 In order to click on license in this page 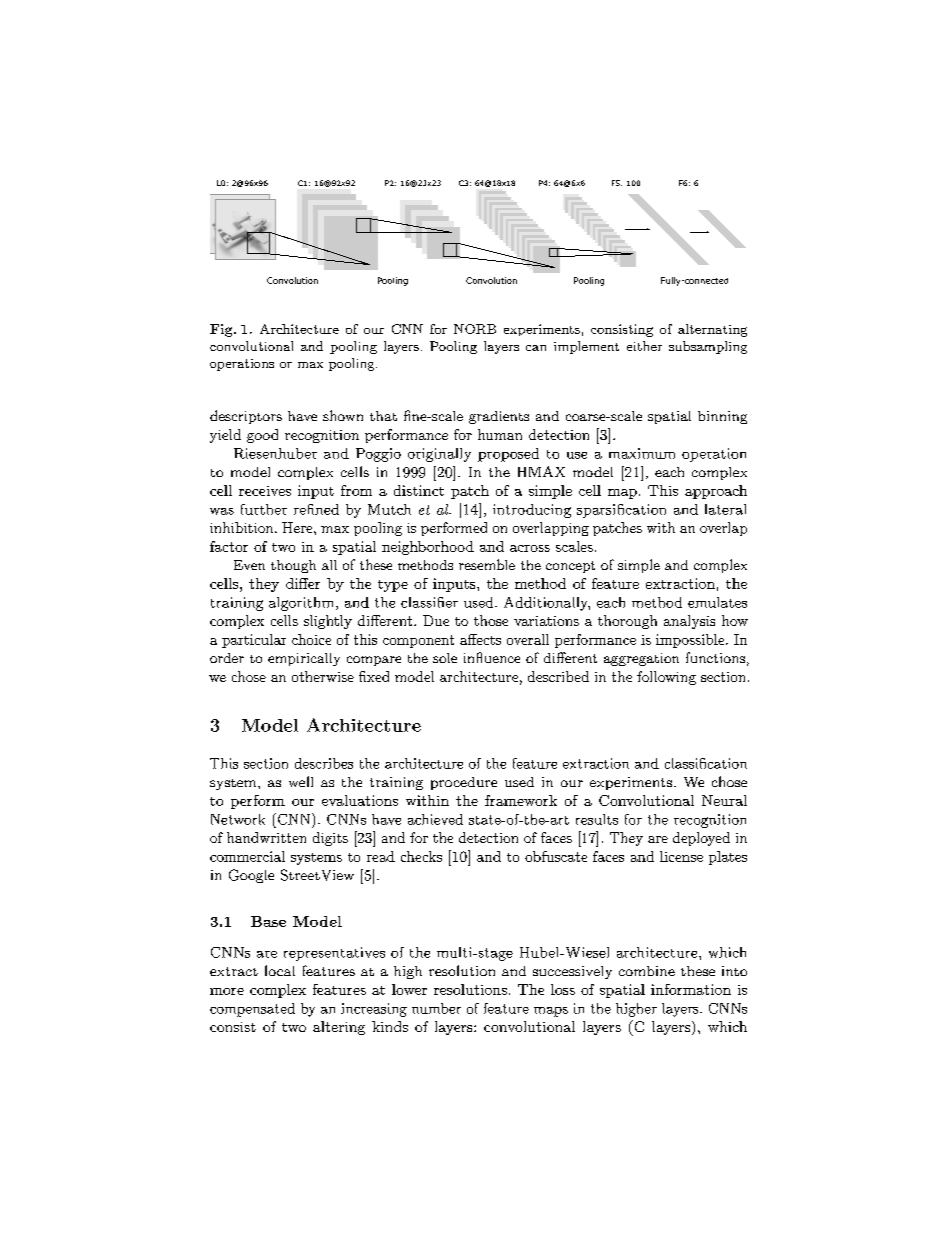, I will do `click(681, 856)`.
